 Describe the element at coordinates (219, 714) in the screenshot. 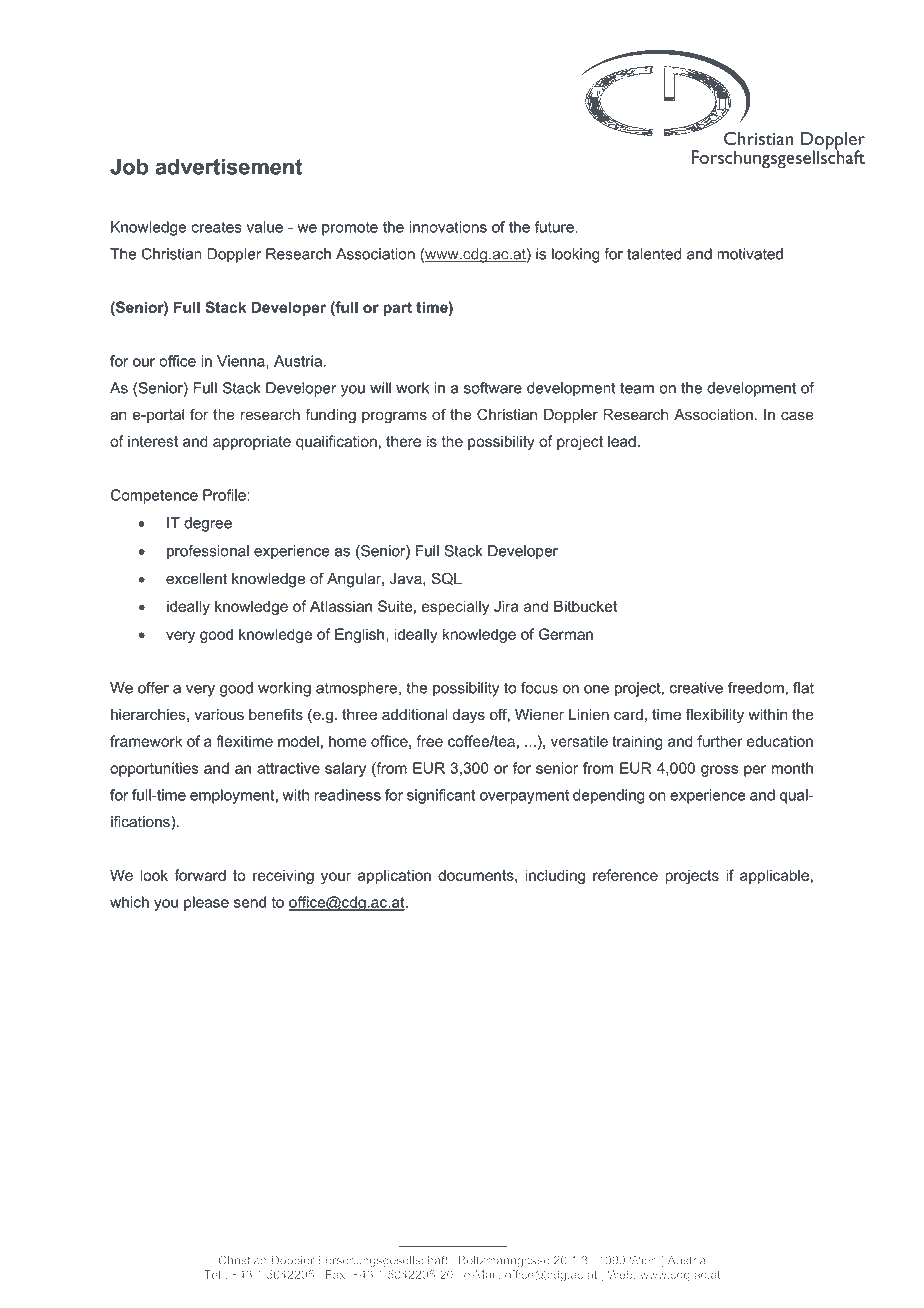

I see `various` at that location.
